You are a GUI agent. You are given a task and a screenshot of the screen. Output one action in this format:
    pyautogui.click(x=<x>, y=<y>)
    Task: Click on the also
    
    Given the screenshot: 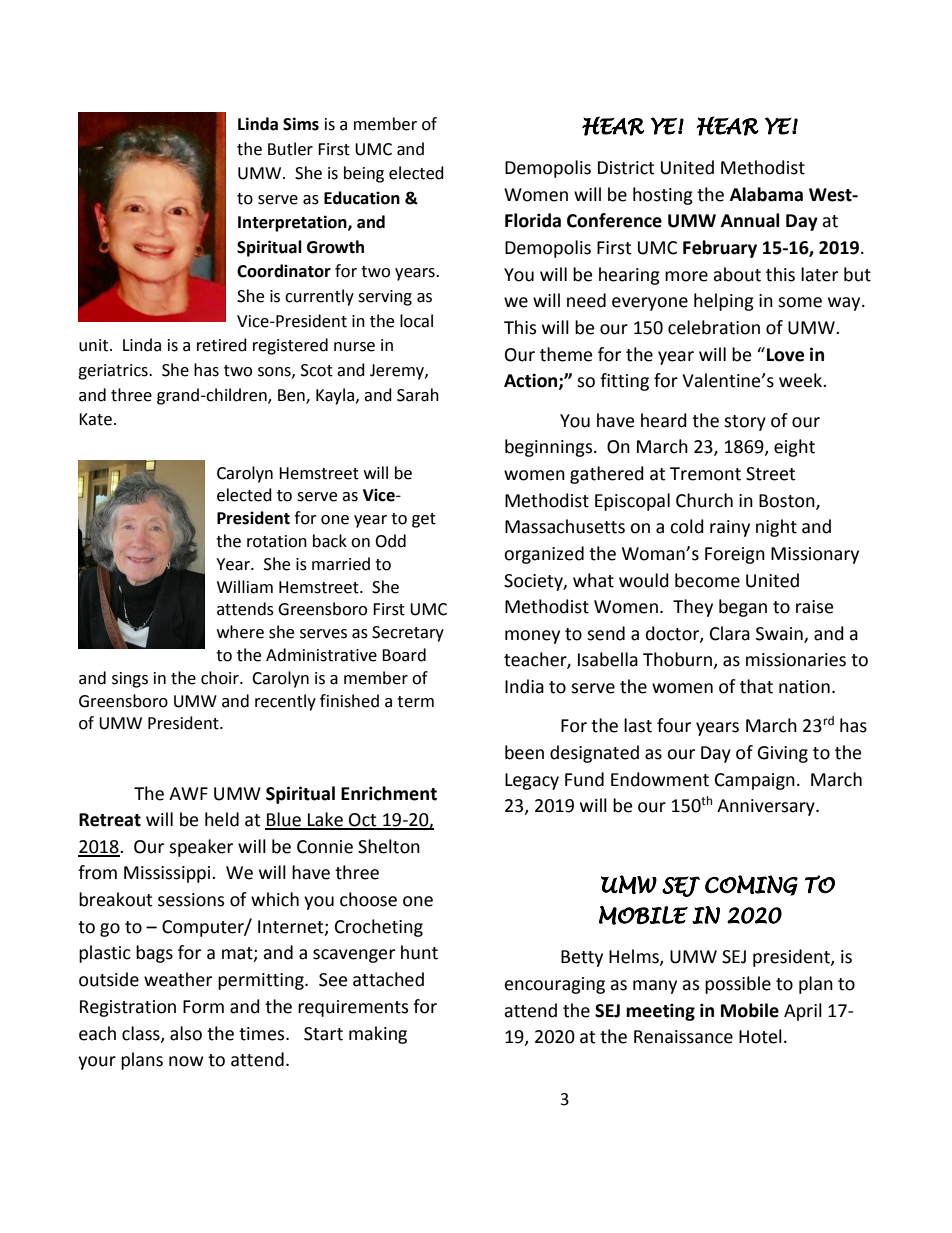 What is the action you would take?
    pyautogui.click(x=186, y=1033)
